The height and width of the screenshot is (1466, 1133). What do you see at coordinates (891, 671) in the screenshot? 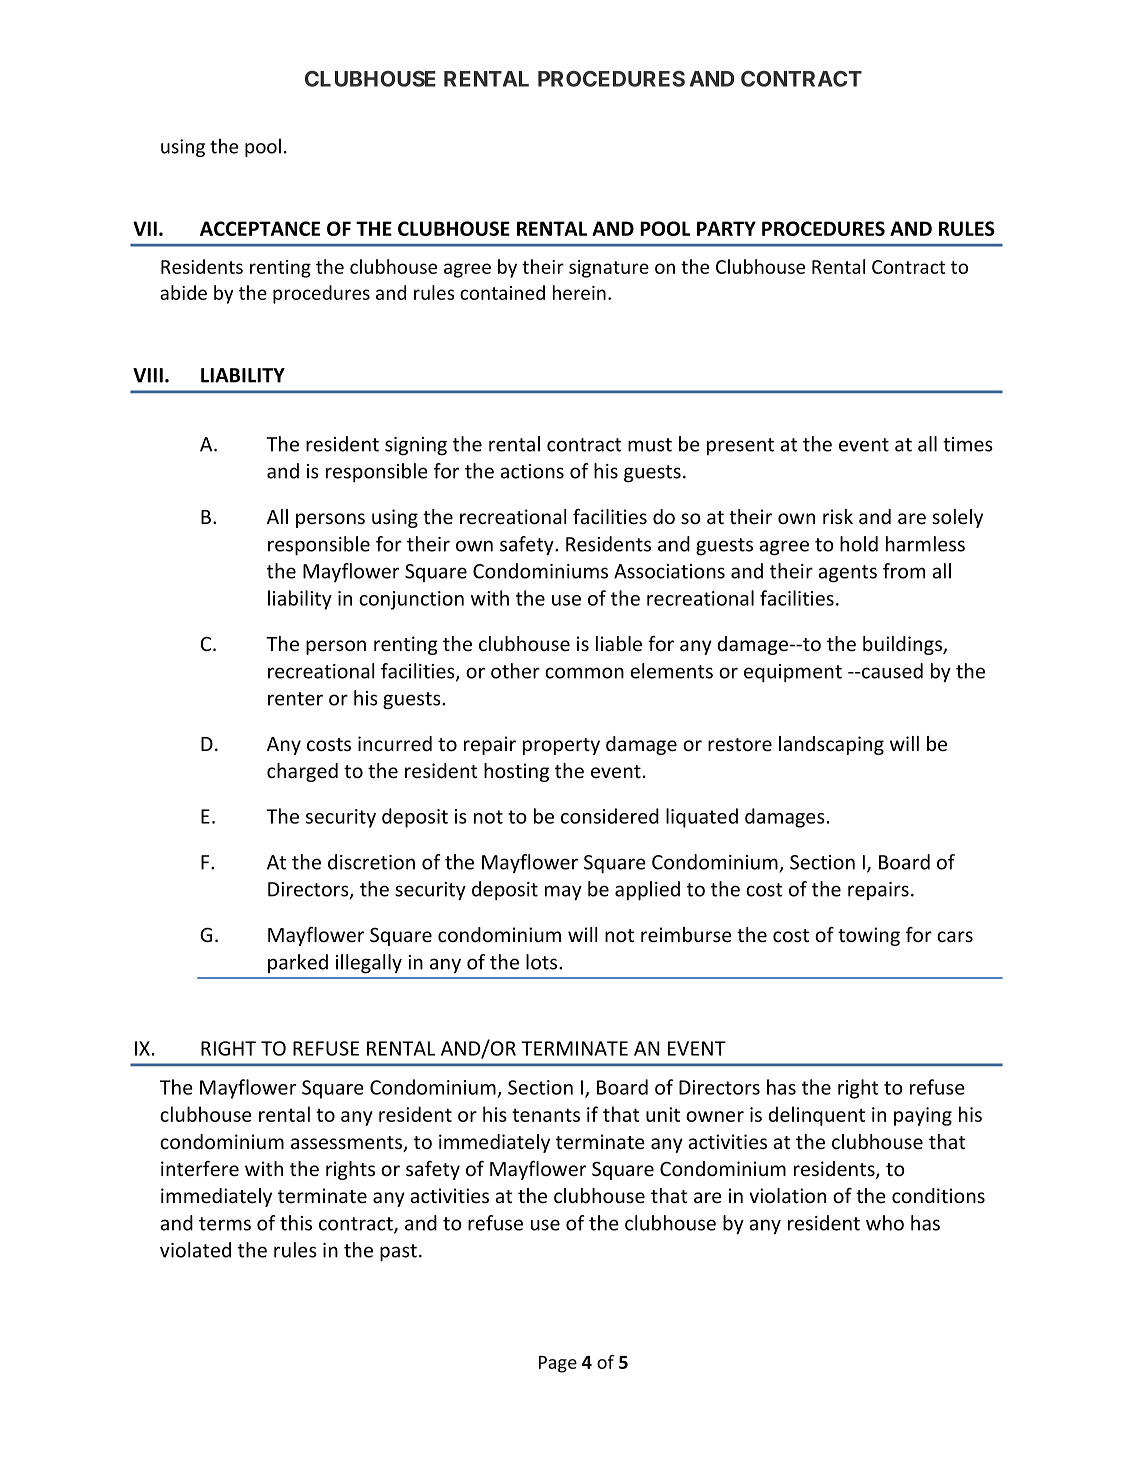
I see `caused` at bounding box center [891, 671].
